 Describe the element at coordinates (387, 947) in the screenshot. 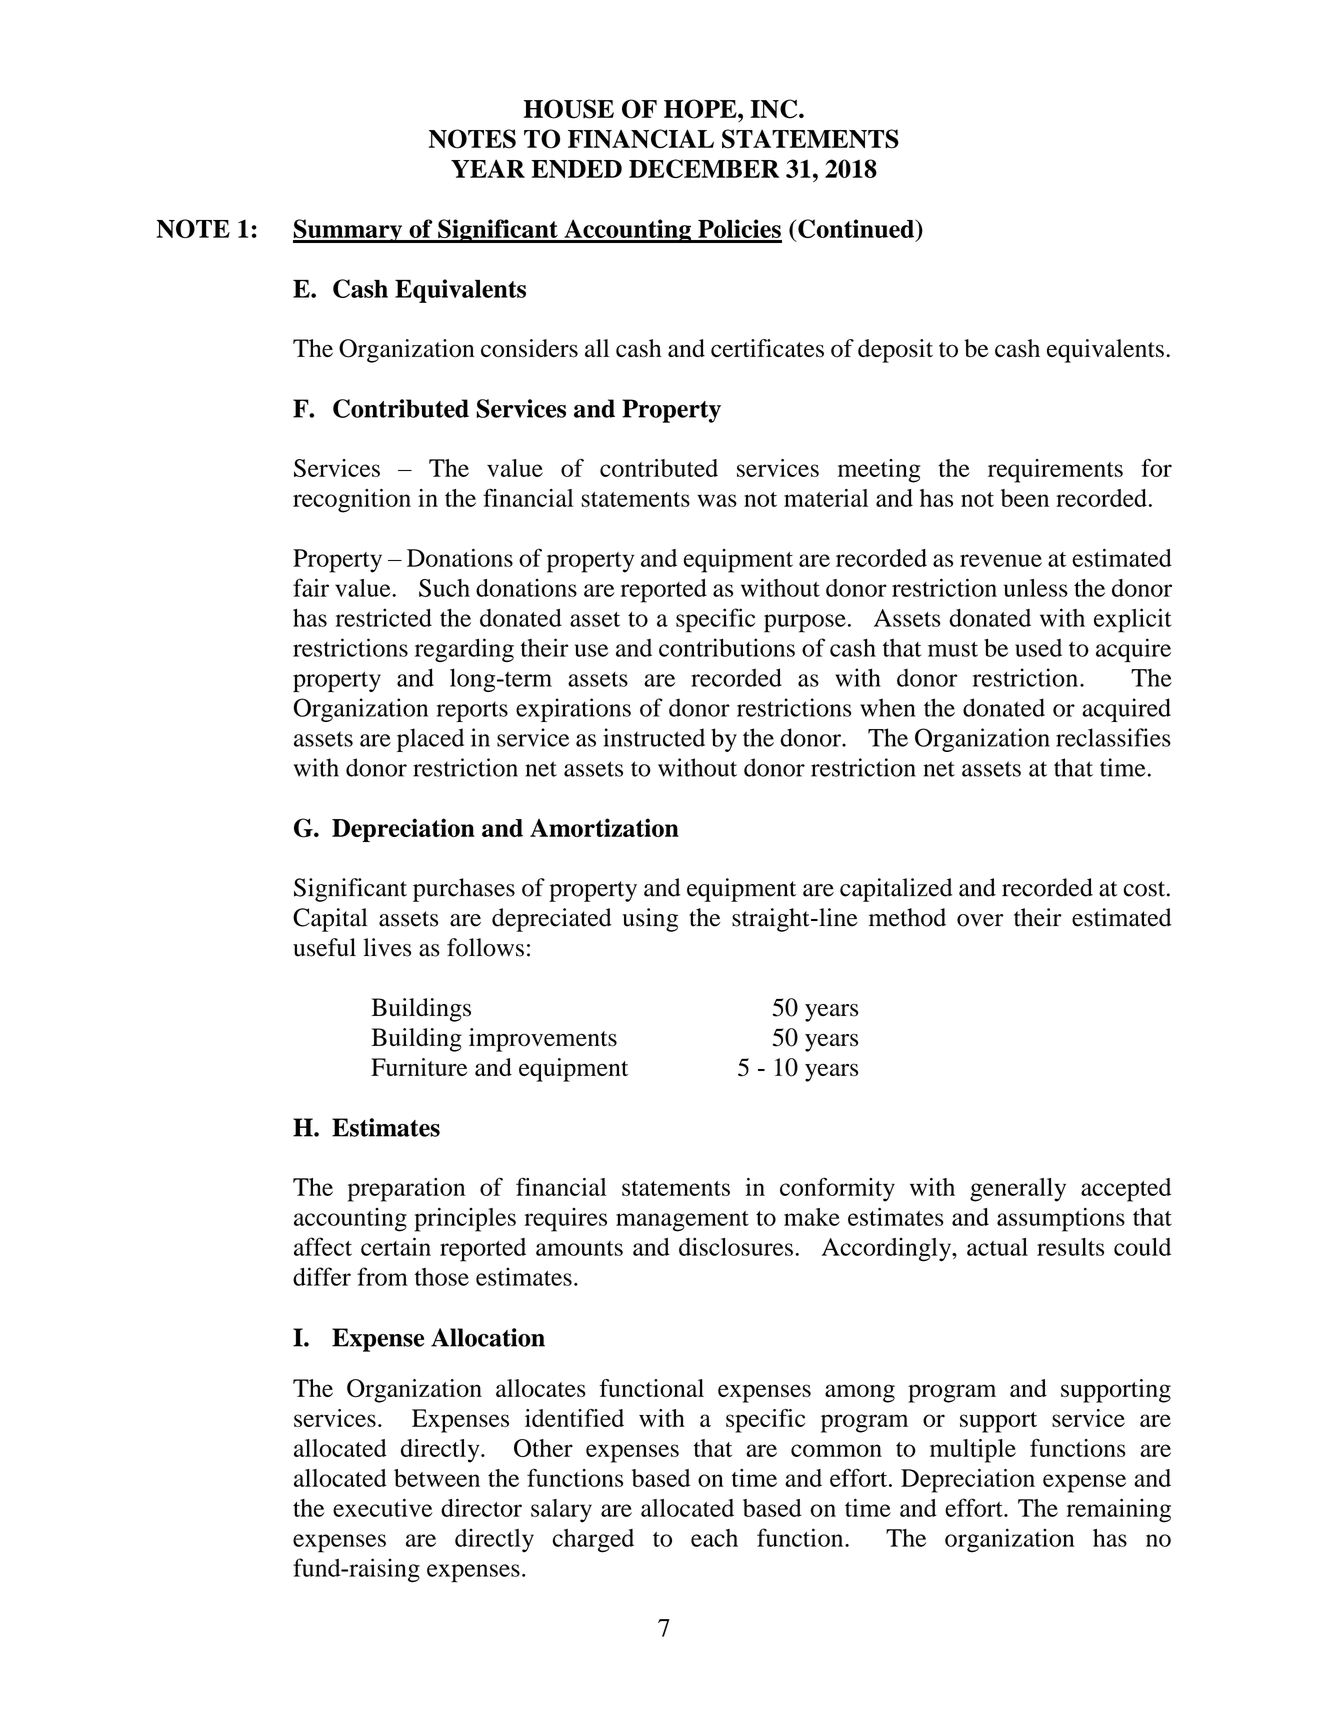

I see `lives` at that location.
